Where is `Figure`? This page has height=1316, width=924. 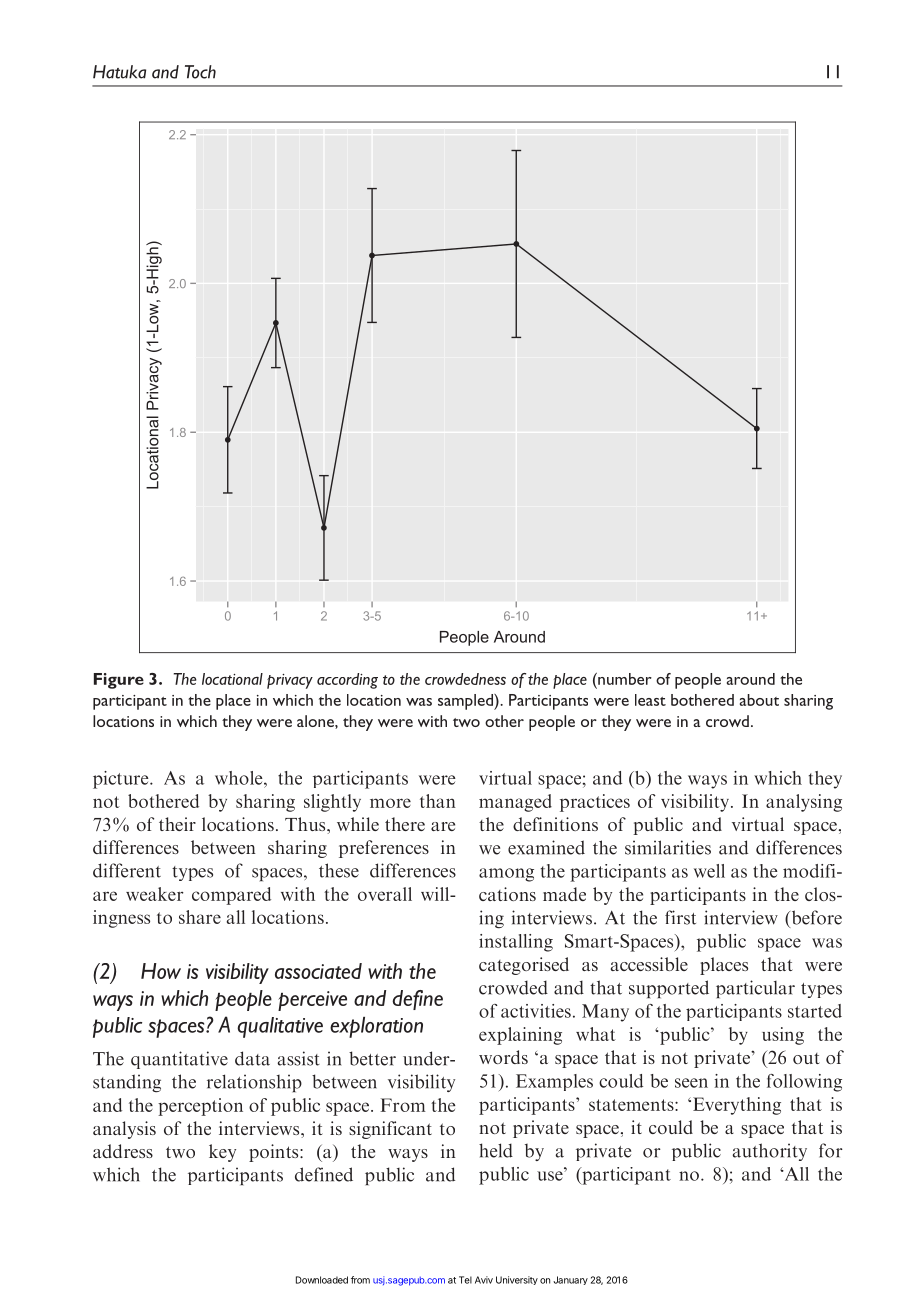
Figure is located at coordinates (119, 681).
